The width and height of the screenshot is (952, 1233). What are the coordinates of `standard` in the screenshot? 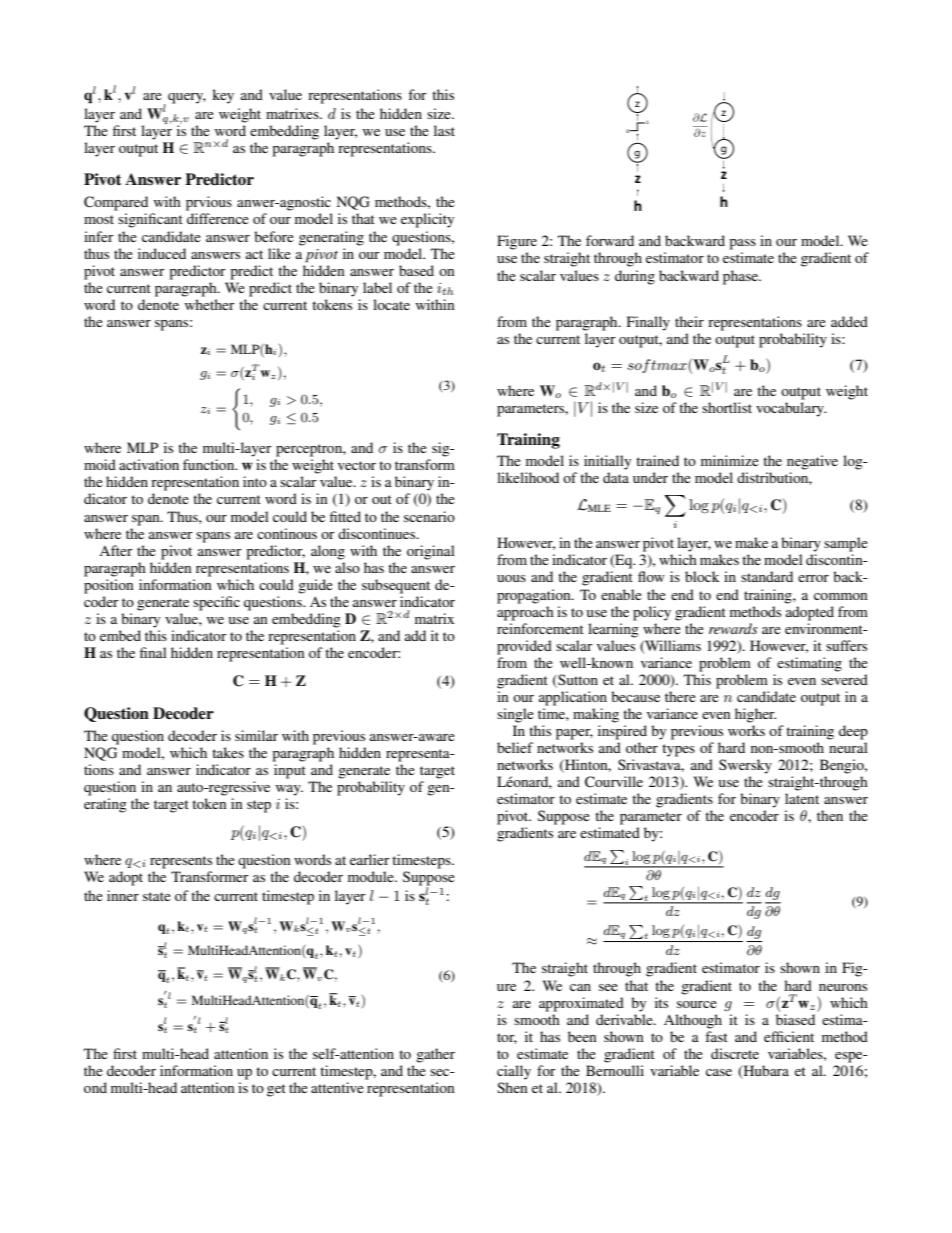 It's located at (767, 576).
